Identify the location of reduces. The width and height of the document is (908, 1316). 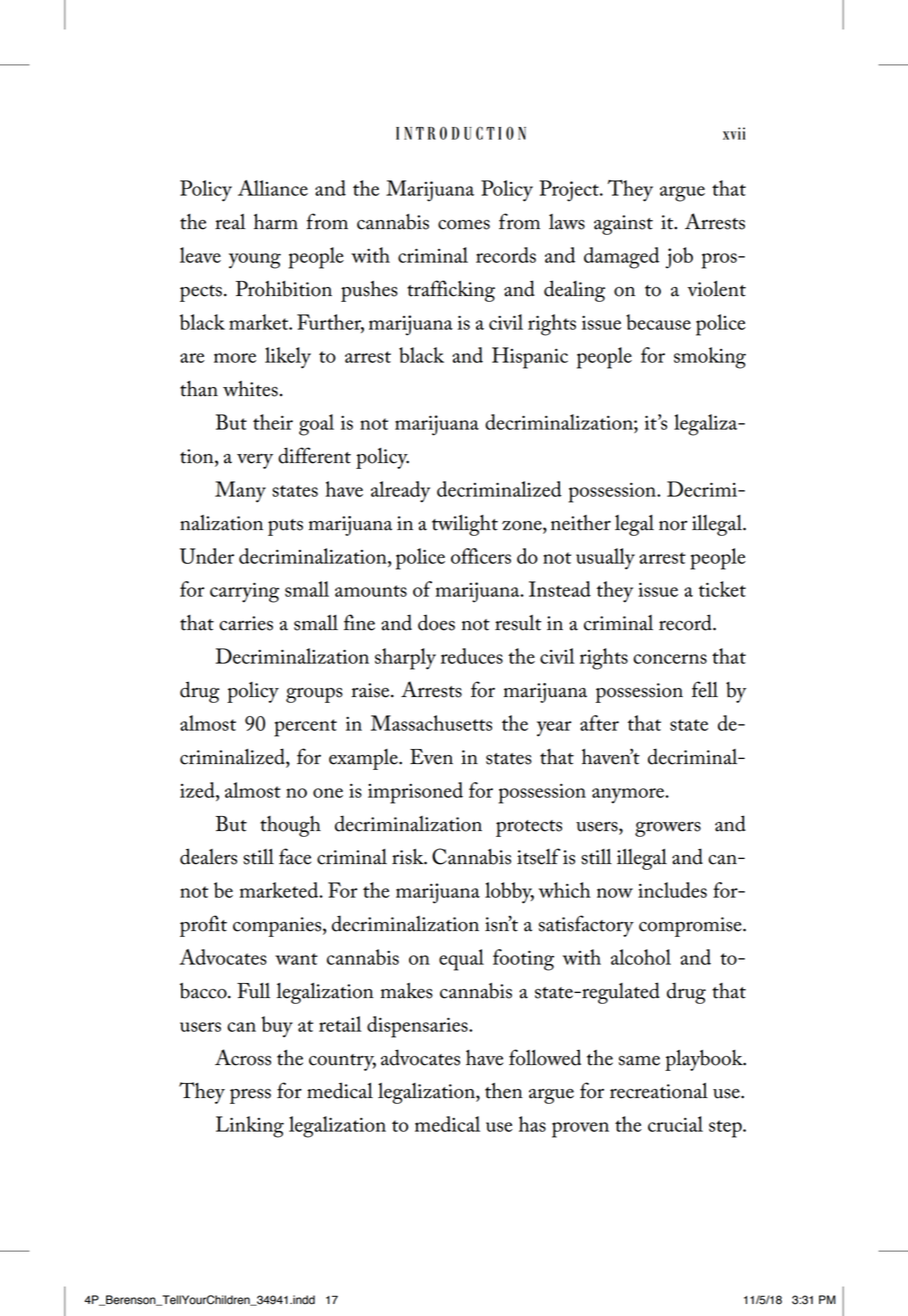
(472, 656).
